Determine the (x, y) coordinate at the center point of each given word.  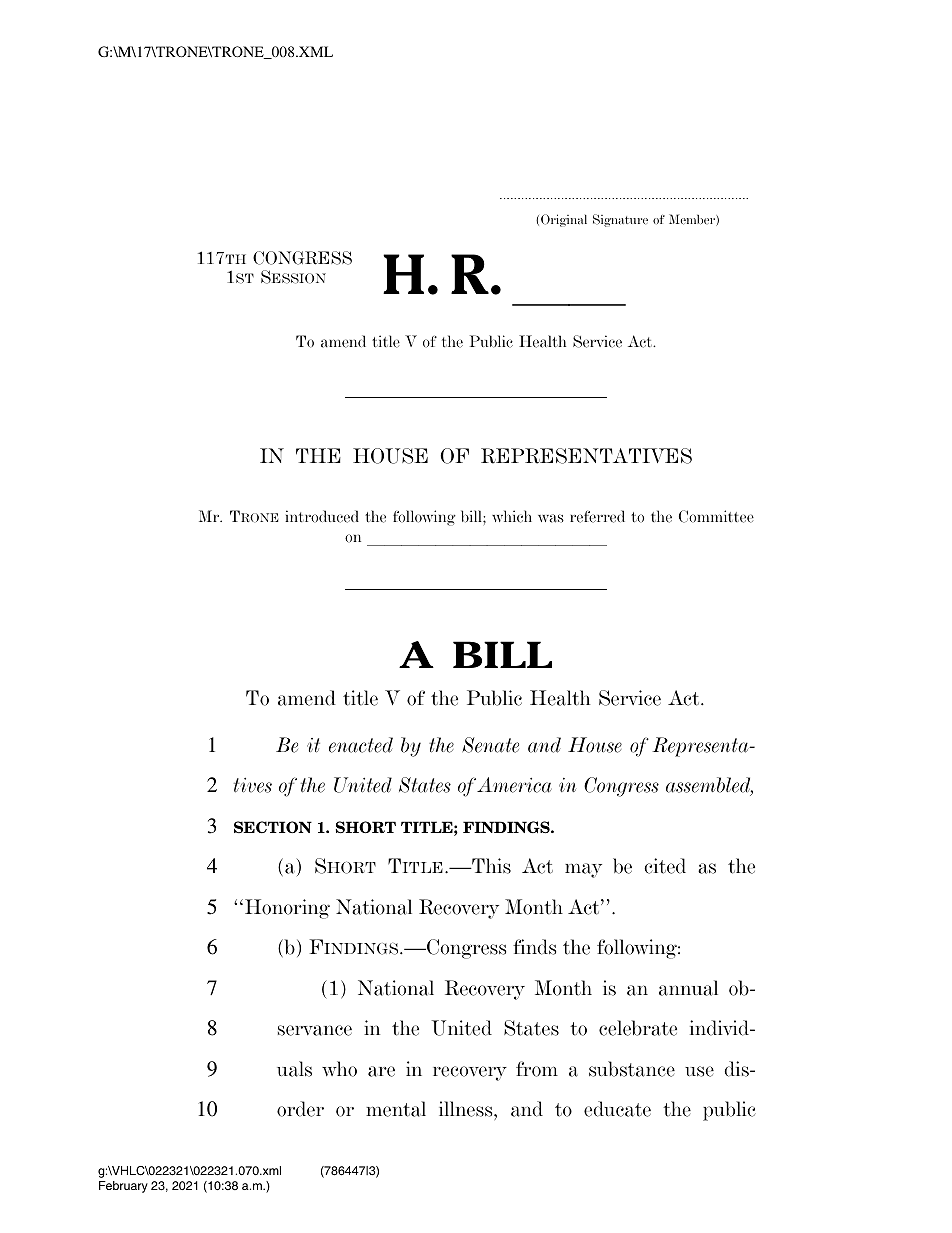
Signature (620, 220)
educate (617, 1109)
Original (564, 220)
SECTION (273, 827)
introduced (322, 516)
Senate (490, 745)
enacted (361, 745)
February (123, 1187)
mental (396, 1109)
